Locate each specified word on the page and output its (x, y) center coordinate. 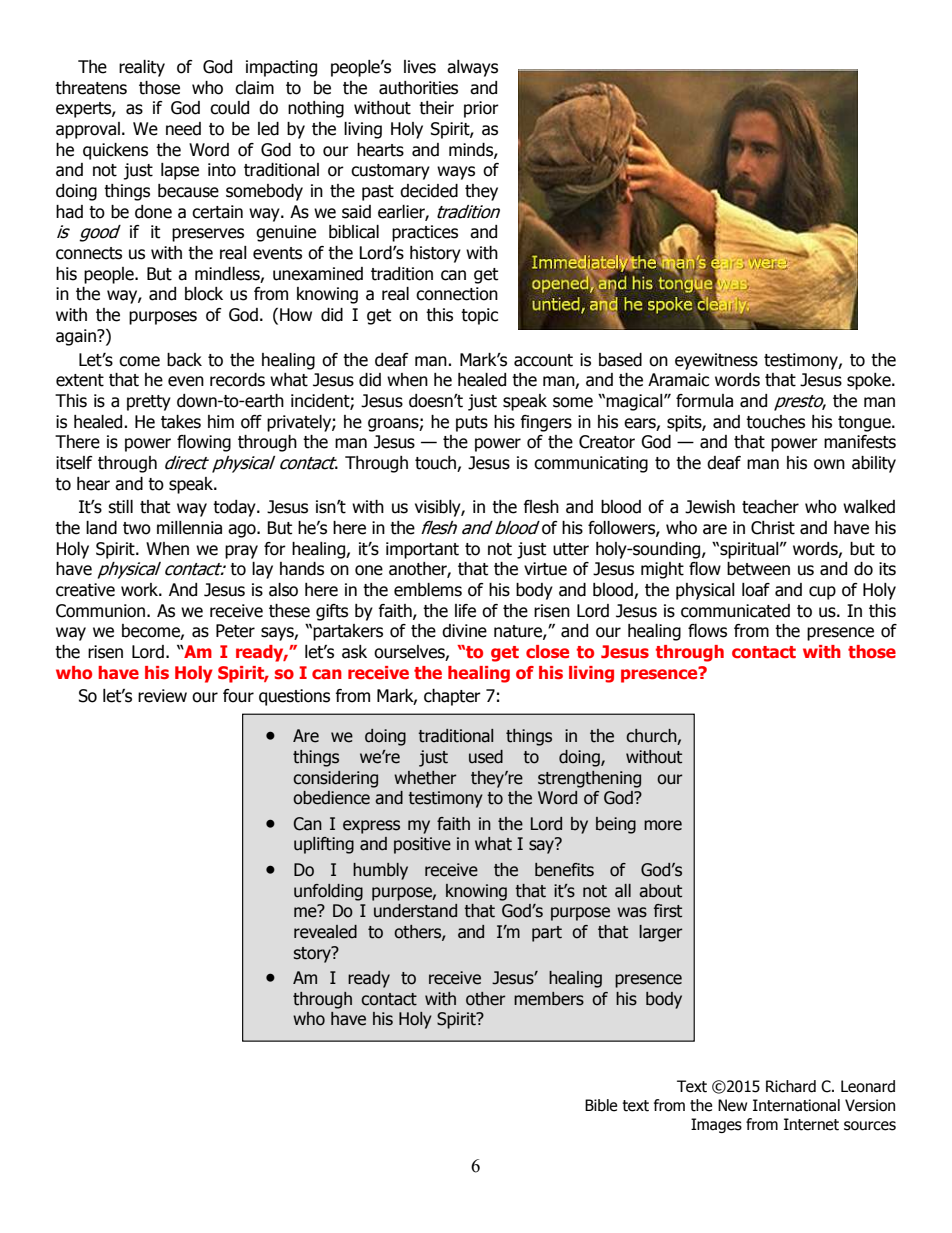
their (436, 108)
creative (85, 590)
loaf (756, 590)
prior (481, 109)
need (183, 129)
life (465, 611)
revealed (325, 932)
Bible (601, 1105)
